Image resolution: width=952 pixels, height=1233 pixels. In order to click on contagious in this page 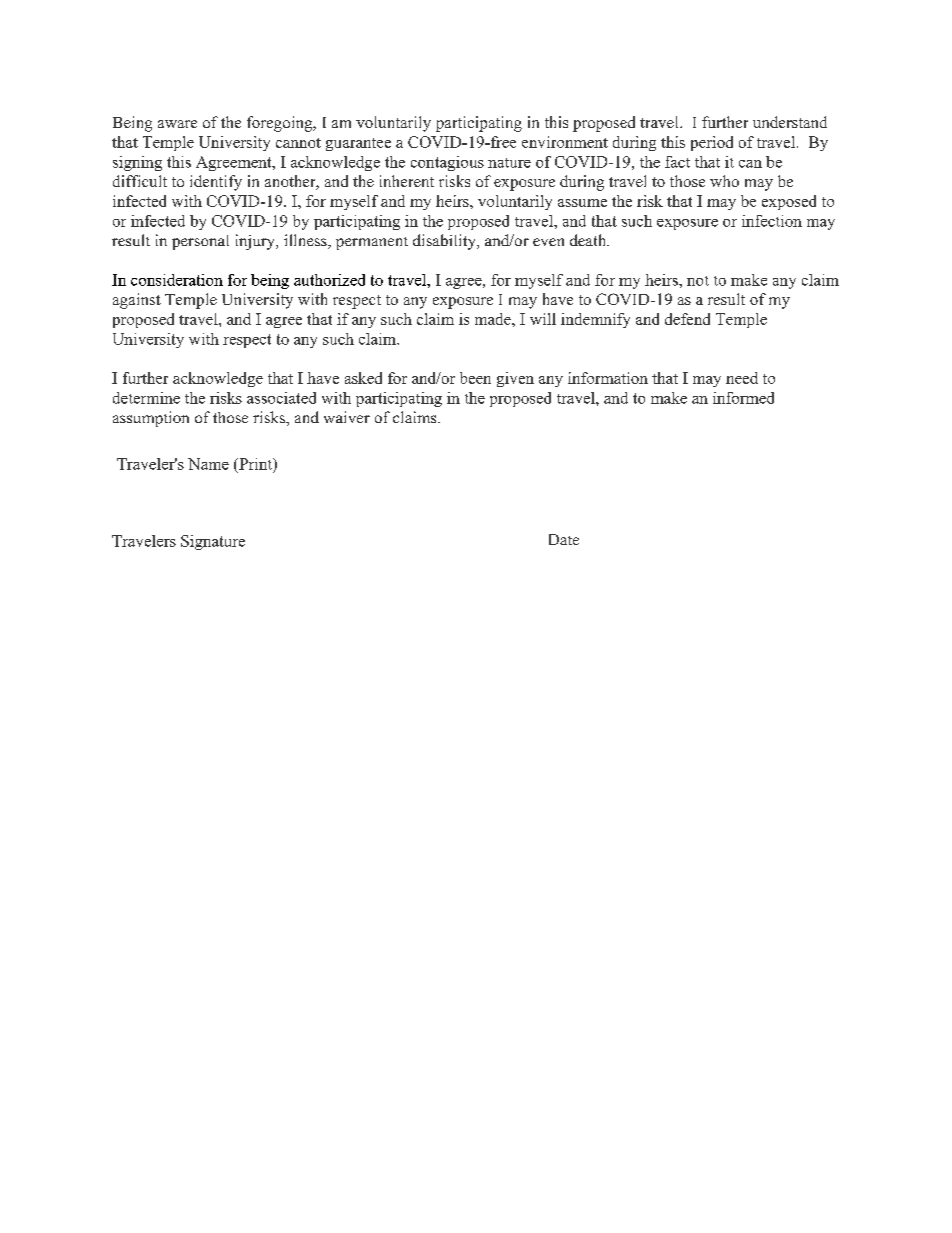, I will do `click(447, 163)`.
